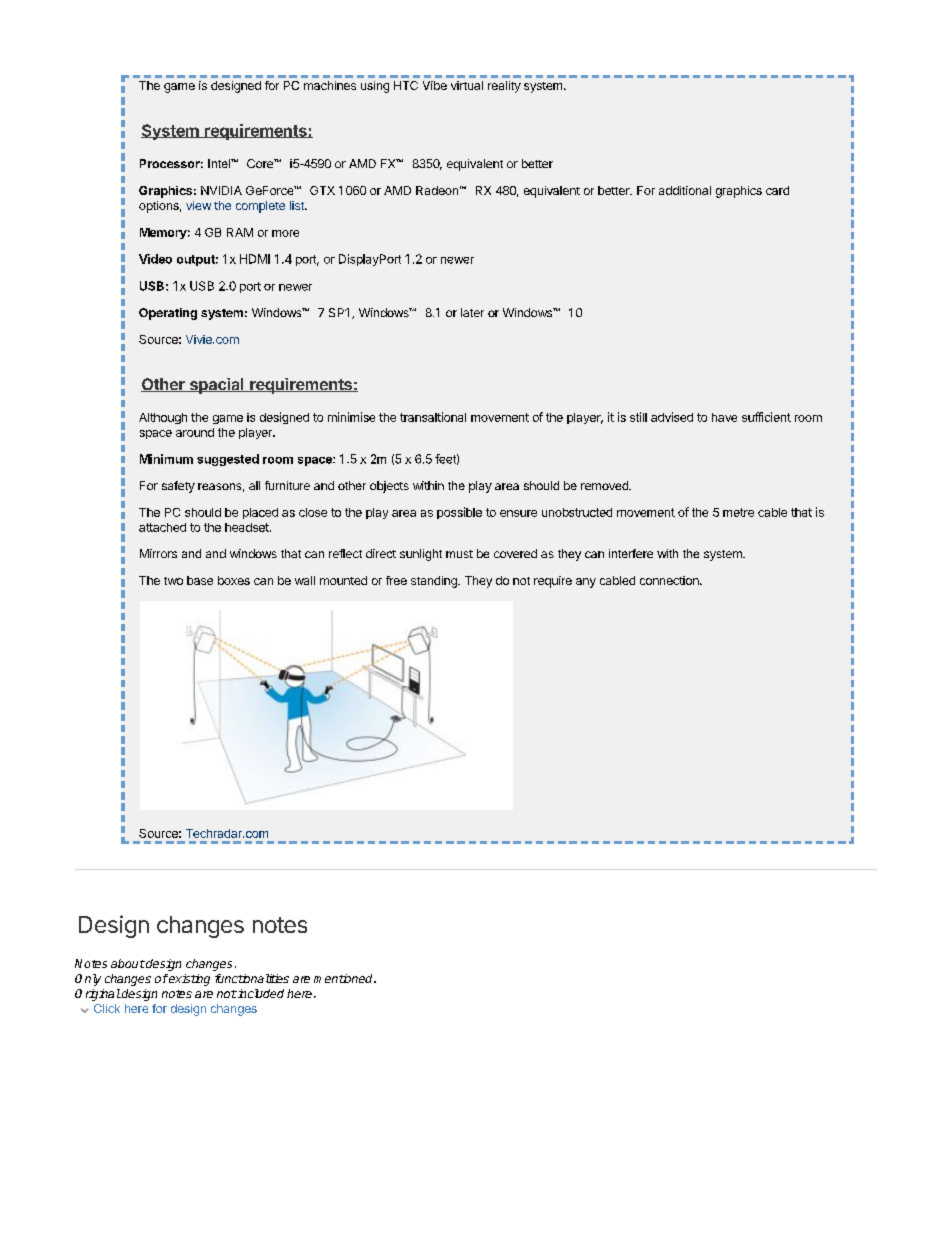 This image has height=1233, width=952. What do you see at coordinates (344, 978) in the image?
I see `mentioned` at bounding box center [344, 978].
